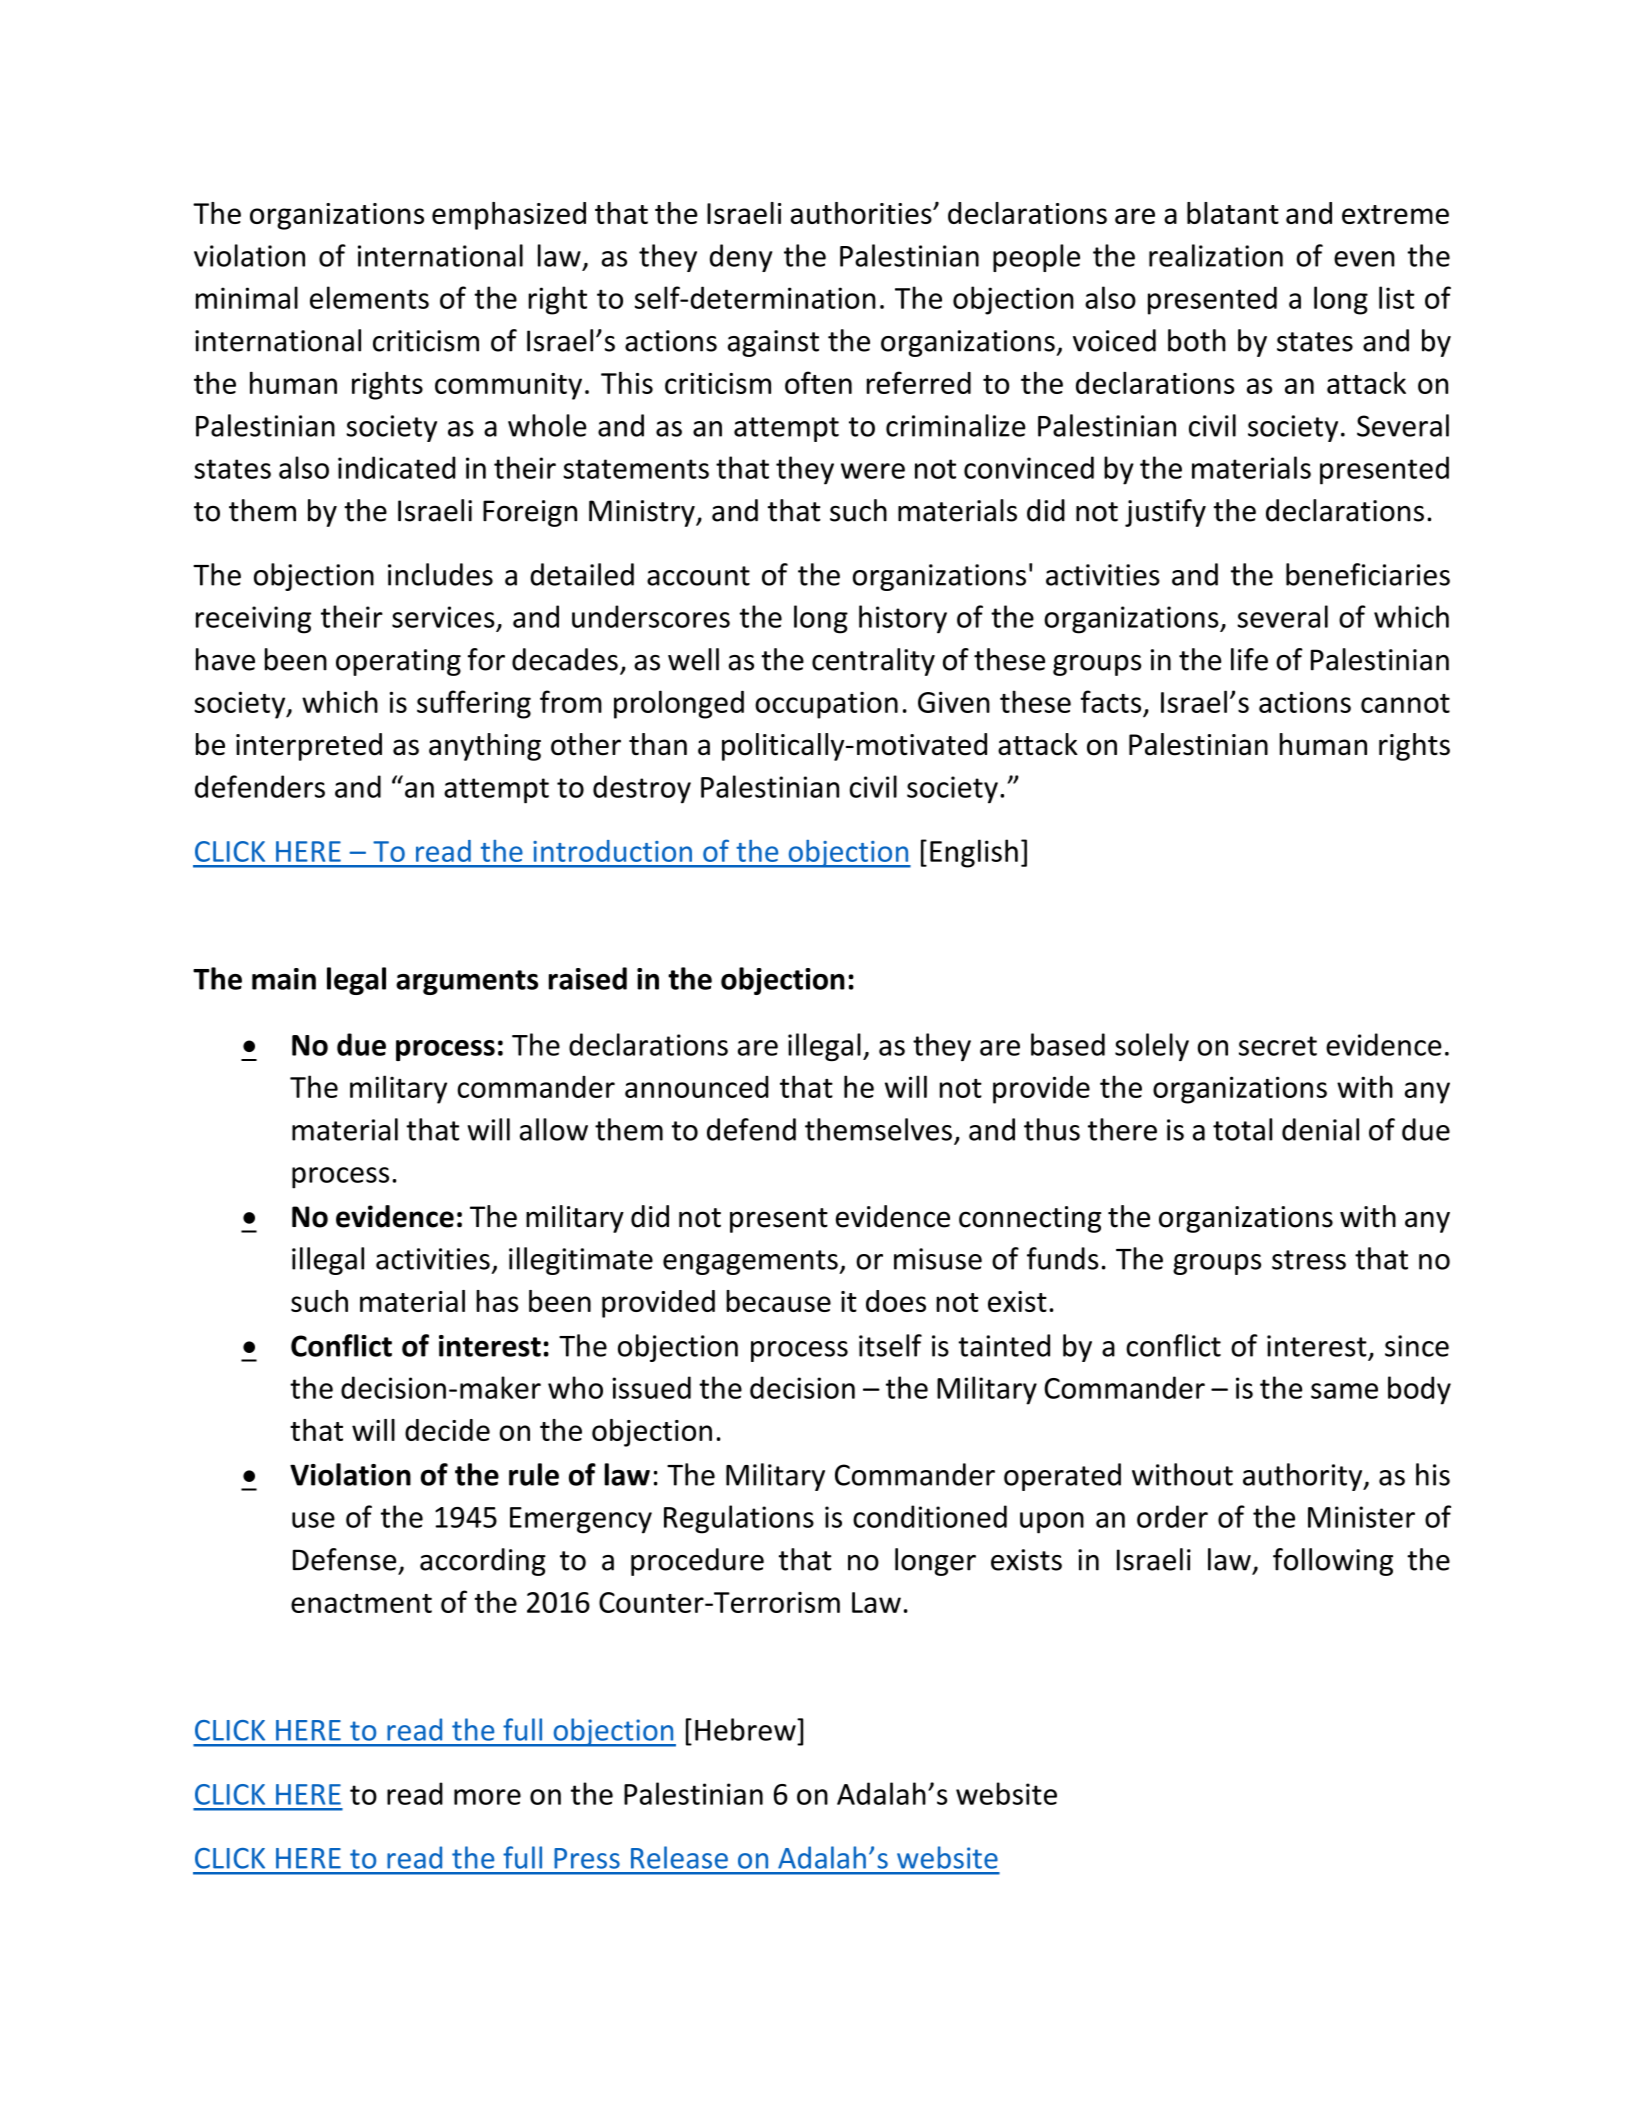 The width and height of the document is (1644, 2128). What do you see at coordinates (447, 1430) in the document?
I see `decide` at bounding box center [447, 1430].
